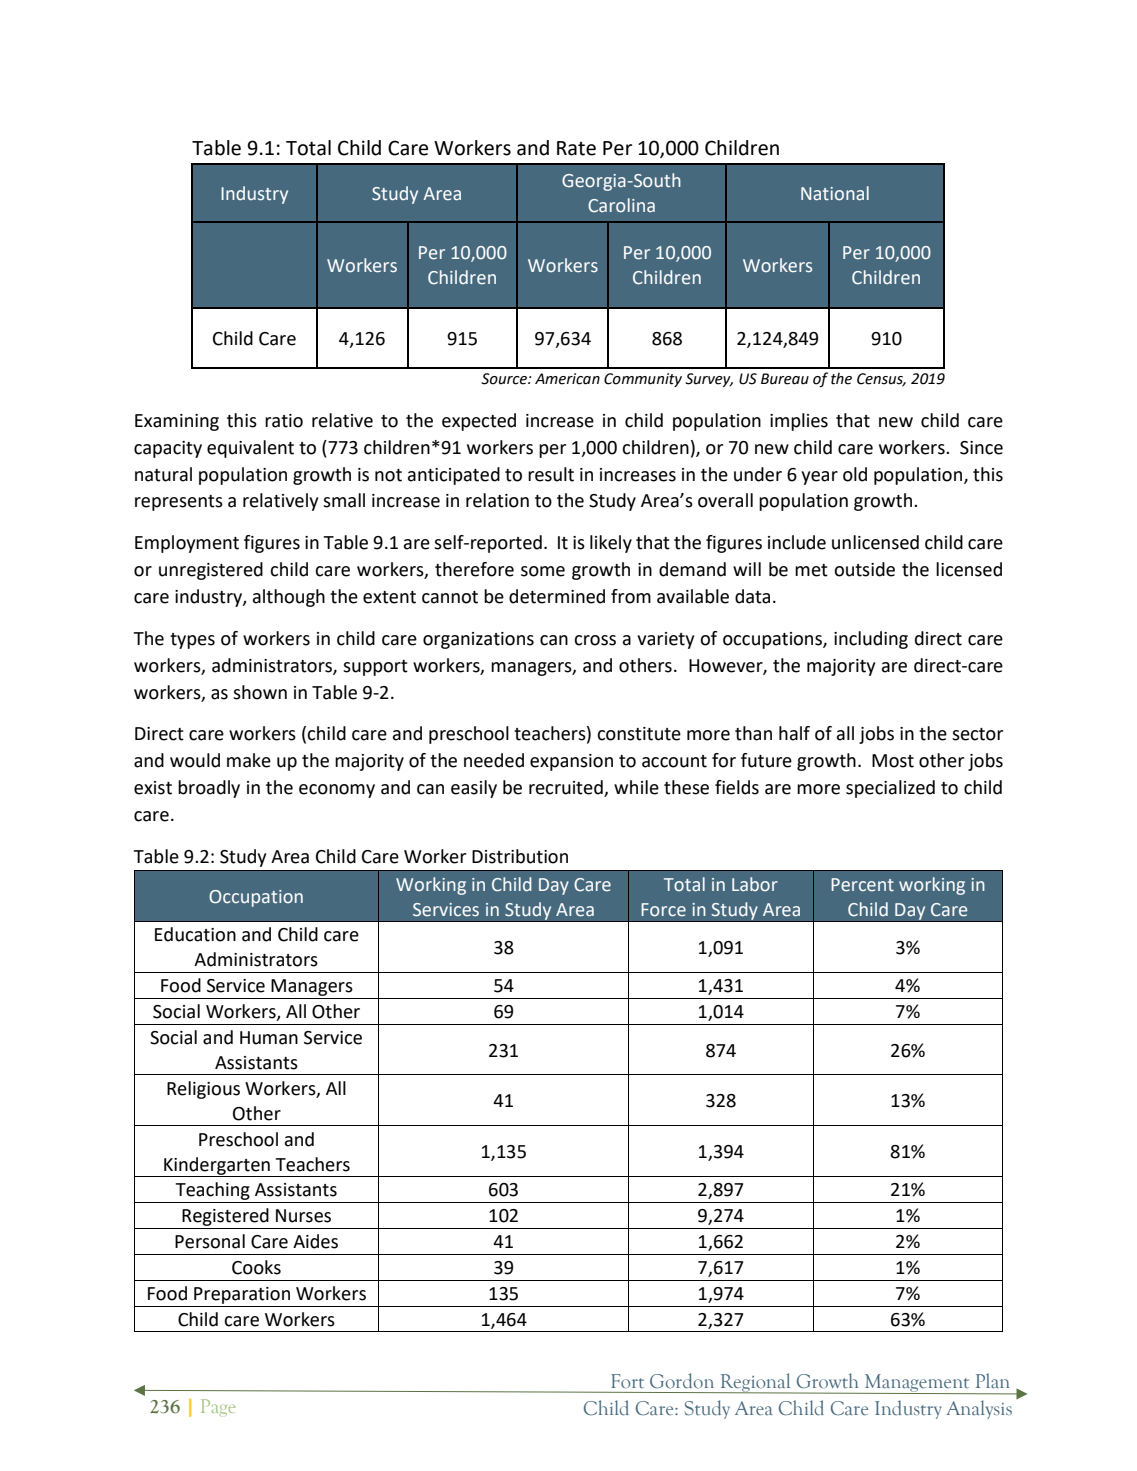  What do you see at coordinates (835, 193) in the screenshot?
I see `National` at bounding box center [835, 193].
